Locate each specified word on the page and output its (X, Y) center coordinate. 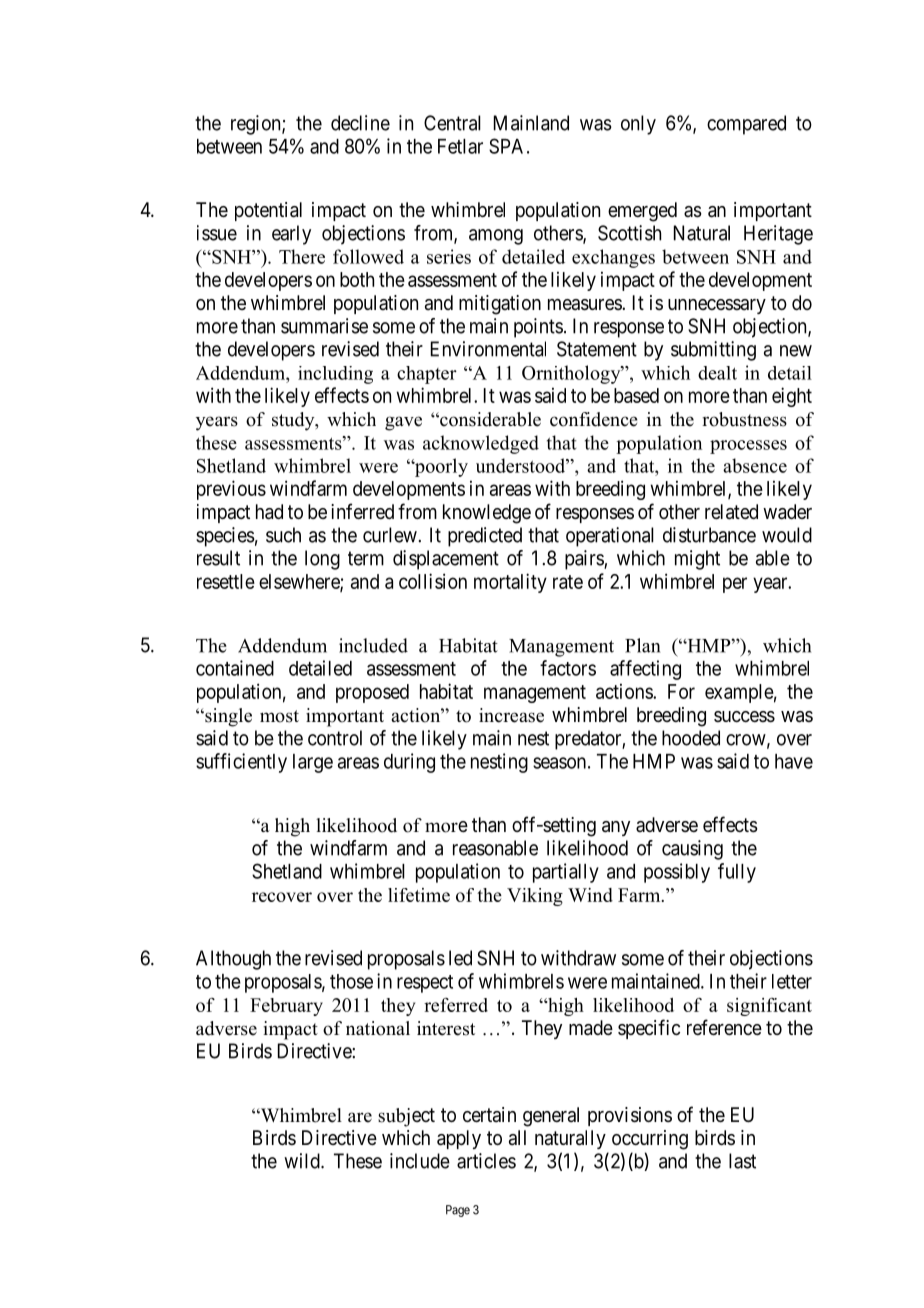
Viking (535, 897)
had (269, 512)
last (742, 1161)
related (731, 512)
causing (692, 850)
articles (486, 1161)
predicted (485, 537)
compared (746, 125)
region (257, 125)
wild (303, 1161)
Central (452, 123)
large (313, 763)
